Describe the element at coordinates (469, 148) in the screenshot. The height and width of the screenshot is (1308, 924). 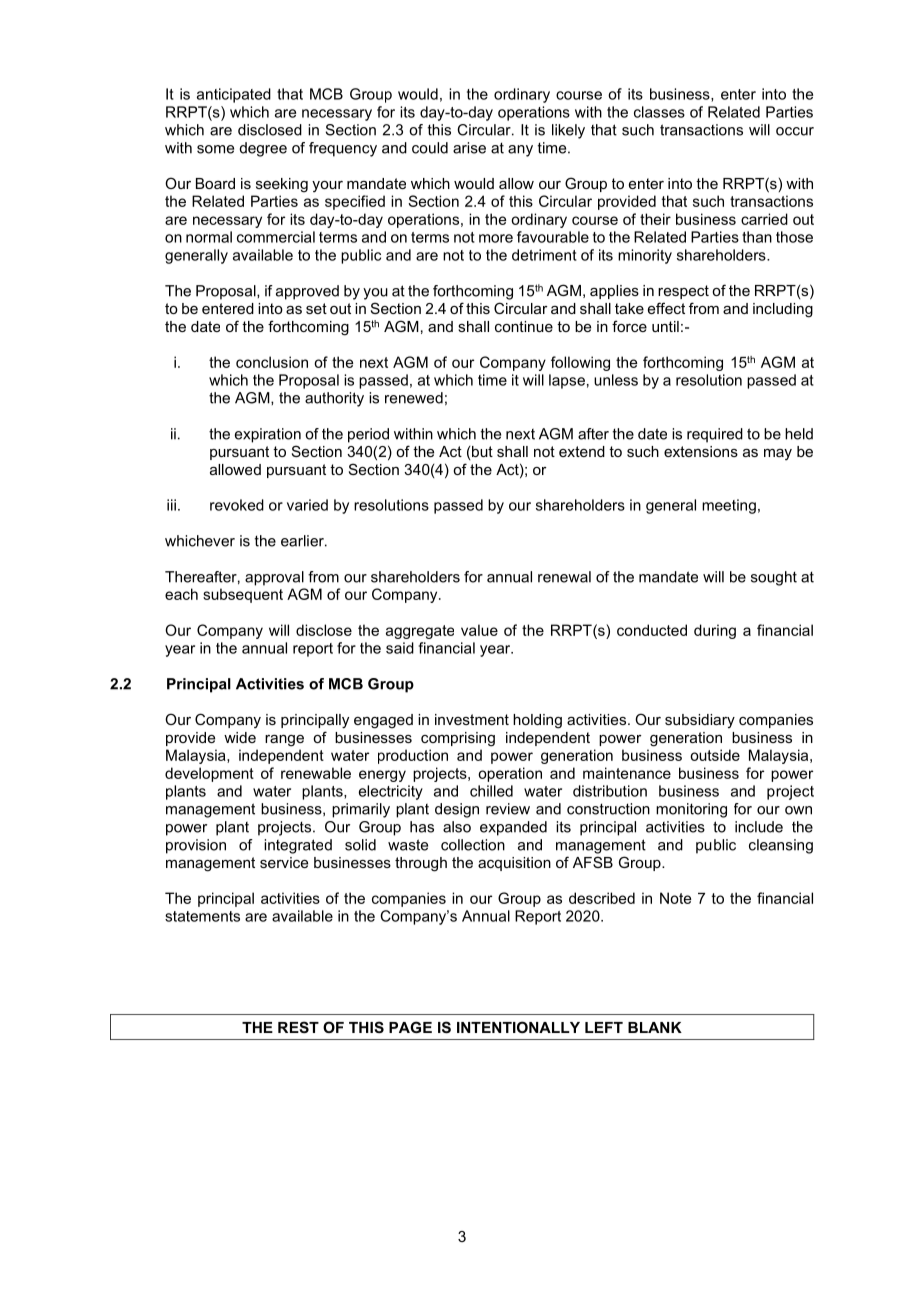
I see `arise` at that location.
